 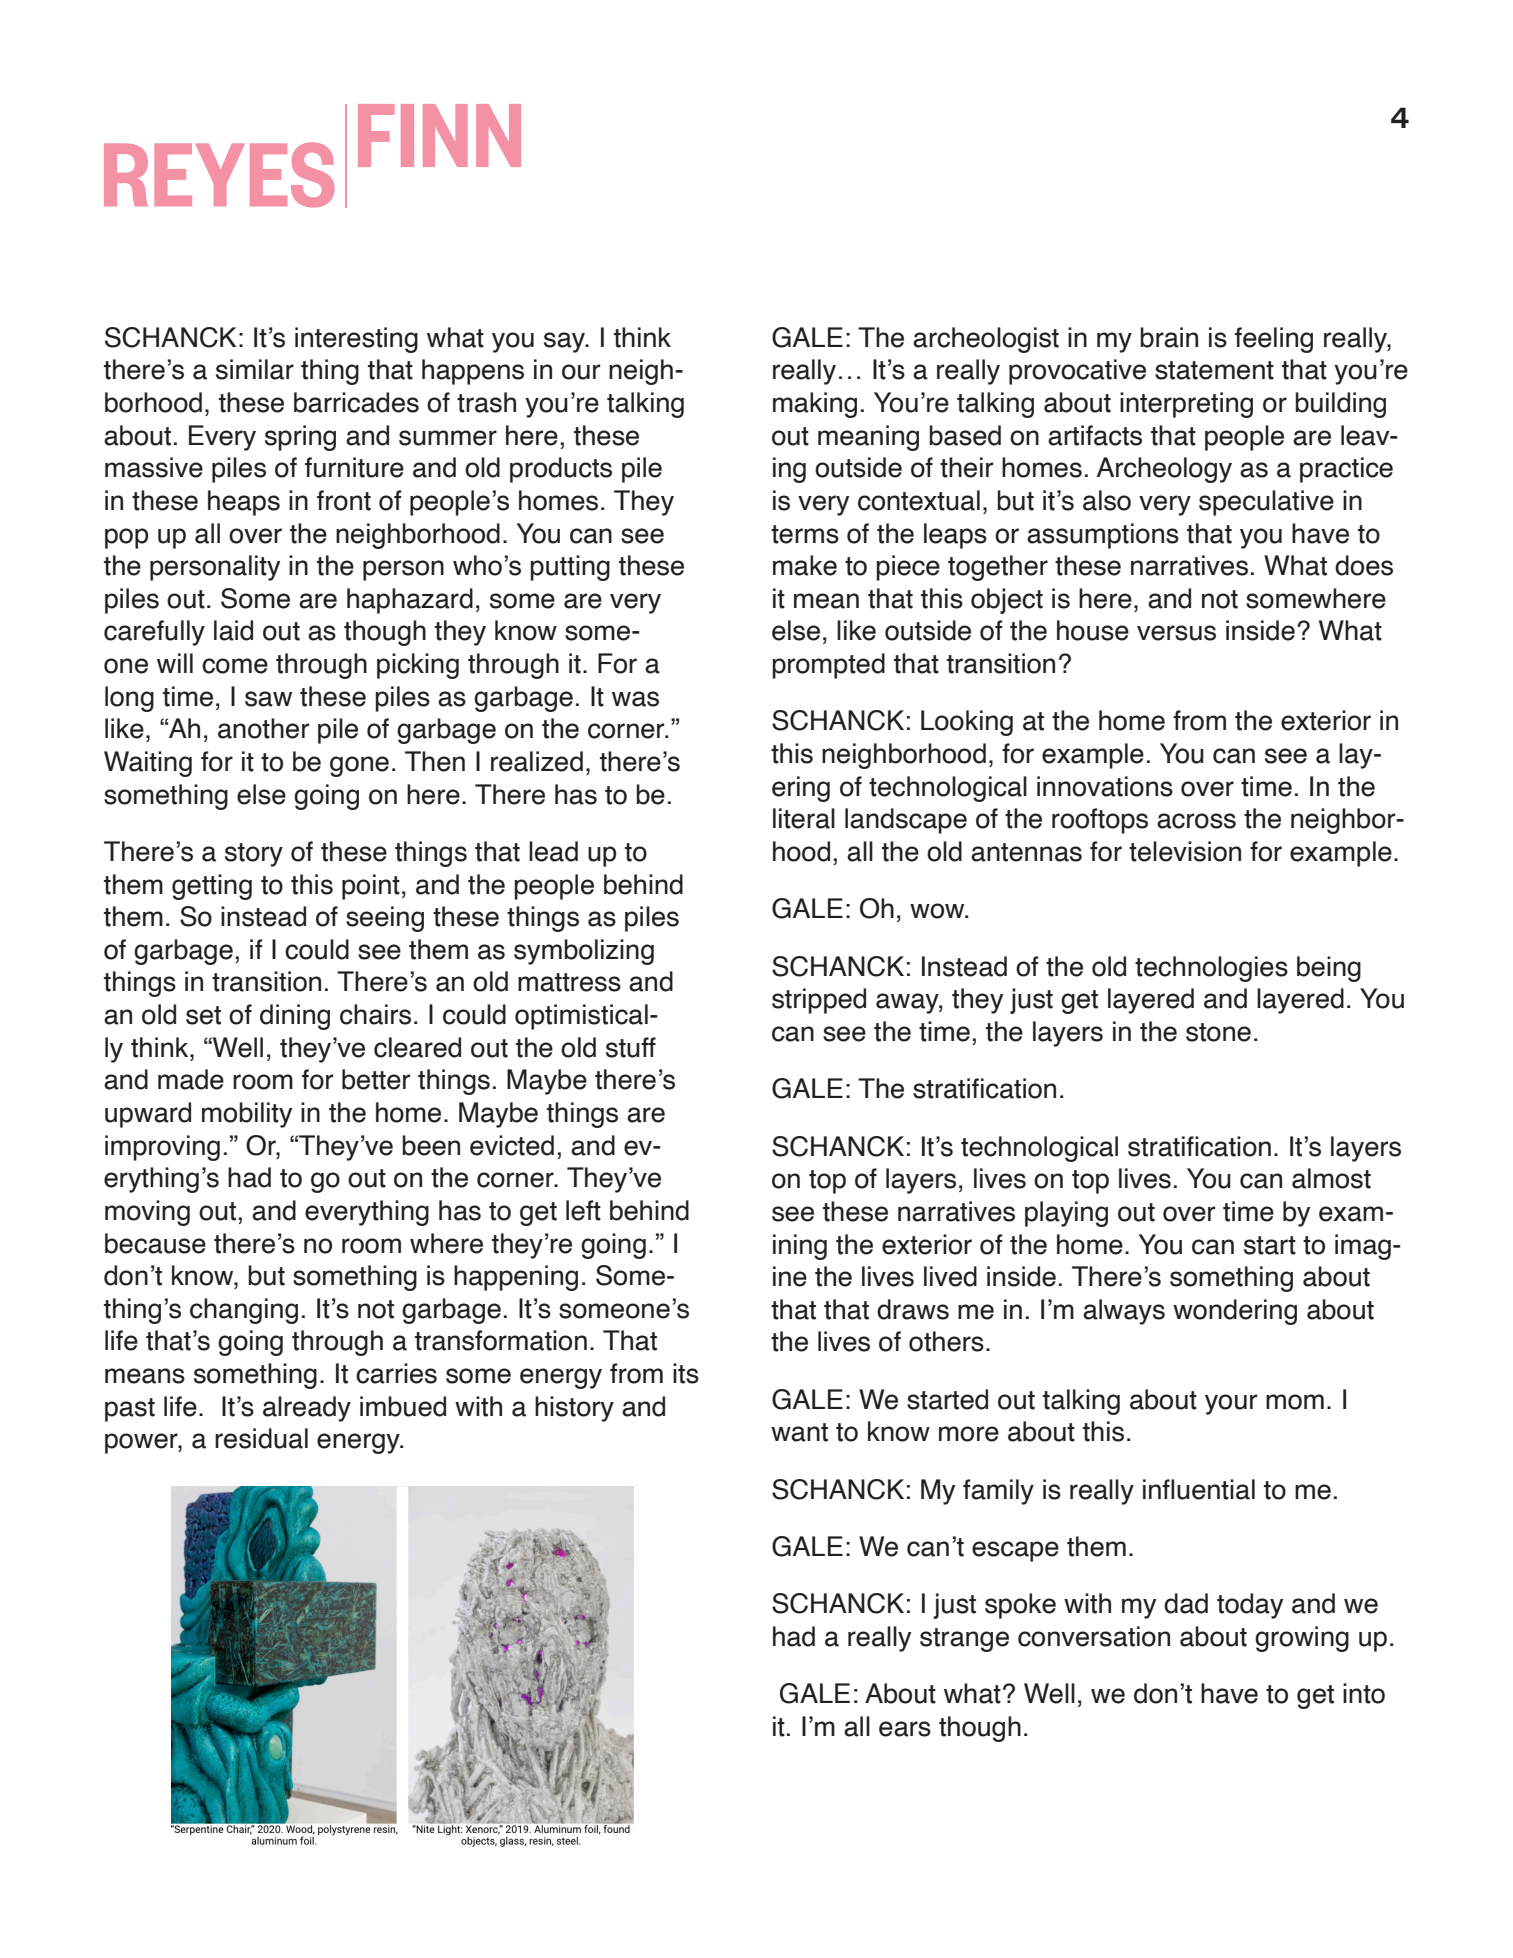 What do you see at coordinates (1196, 821) in the screenshot?
I see `across` at bounding box center [1196, 821].
